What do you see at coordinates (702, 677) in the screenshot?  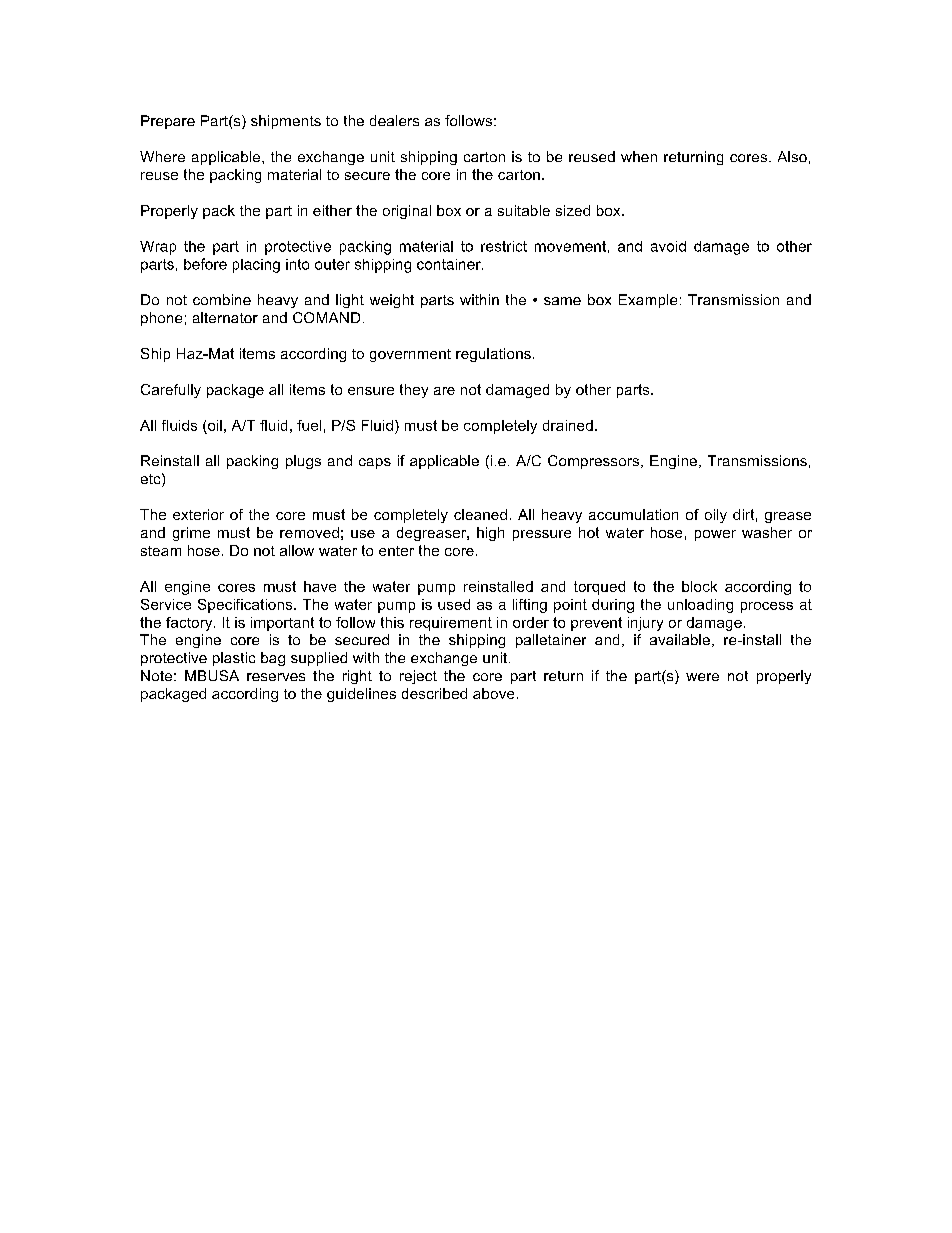 I see `were` at bounding box center [702, 677].
